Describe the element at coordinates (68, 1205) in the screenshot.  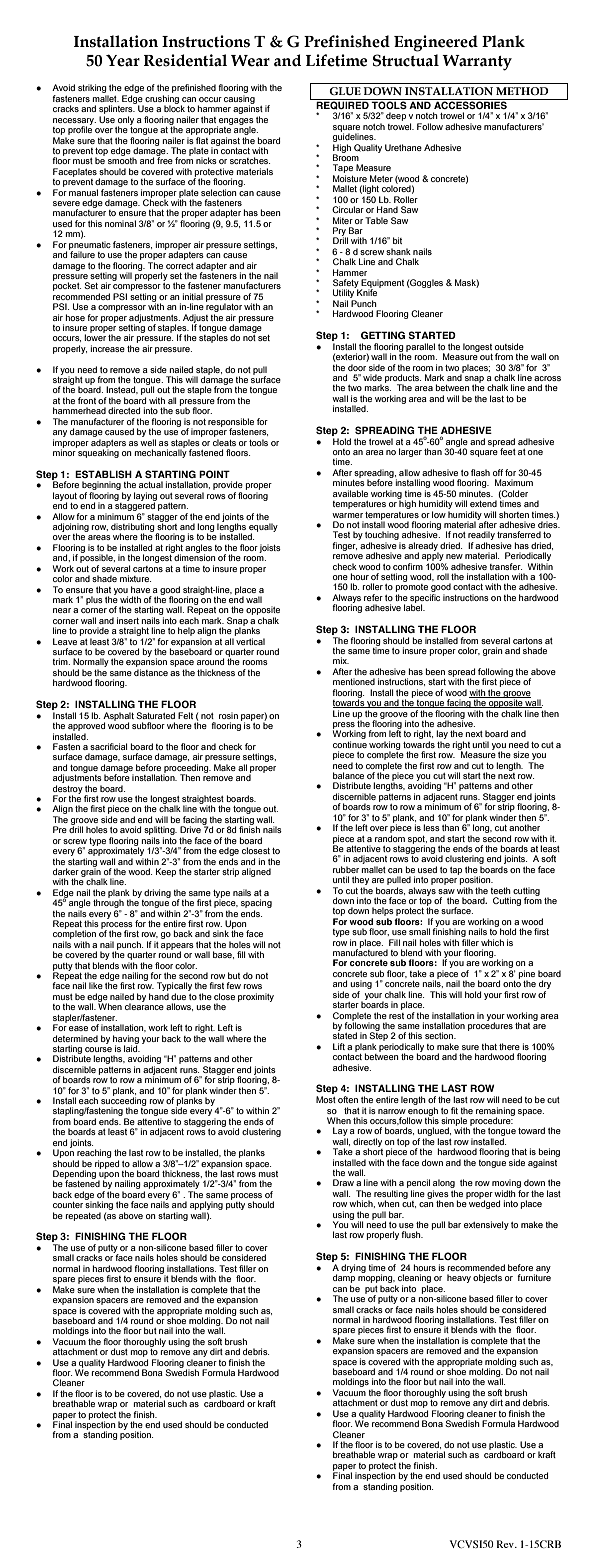
I see `counter` at that location.
